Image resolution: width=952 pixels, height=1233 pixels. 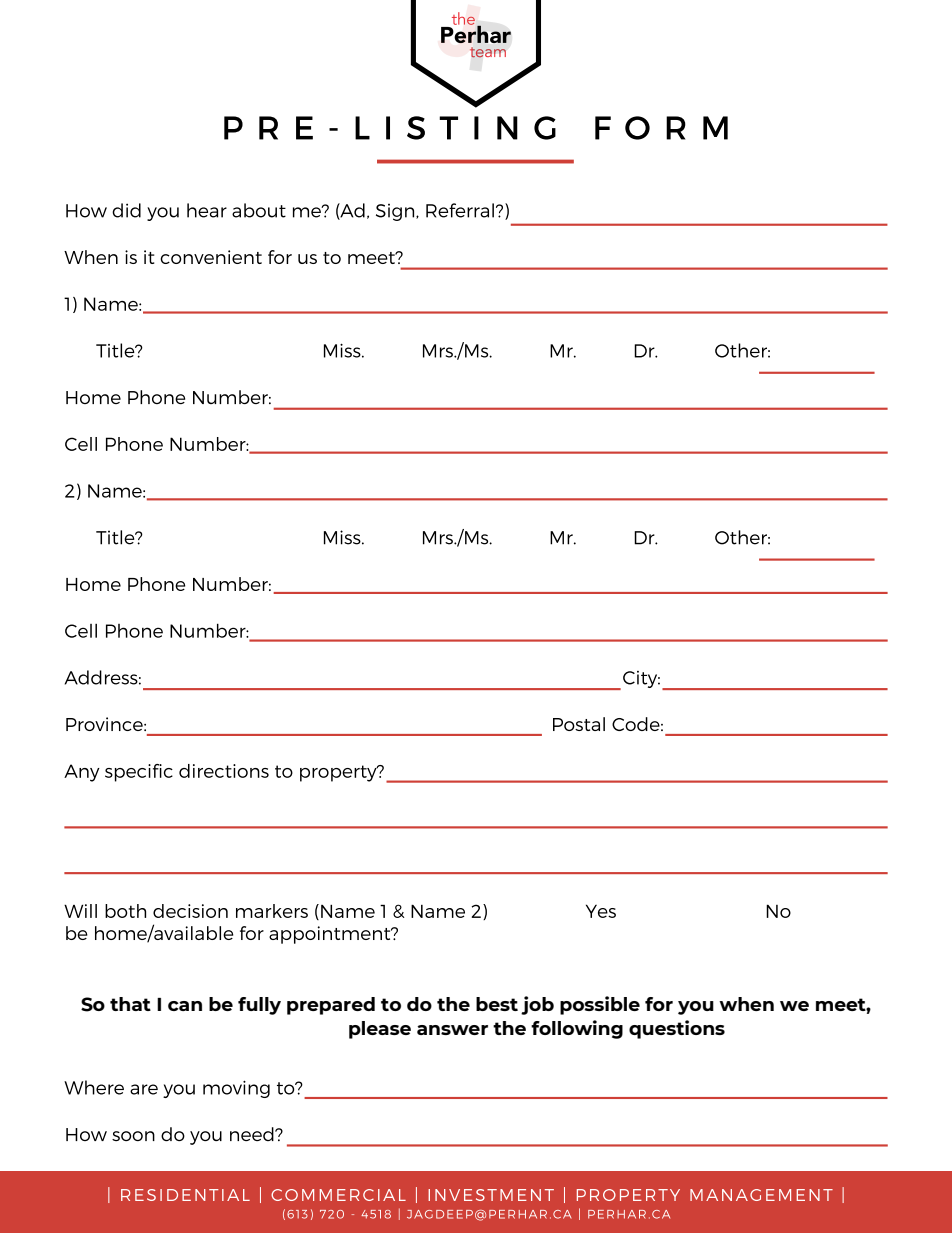 I want to click on Sign, so click(x=396, y=212).
